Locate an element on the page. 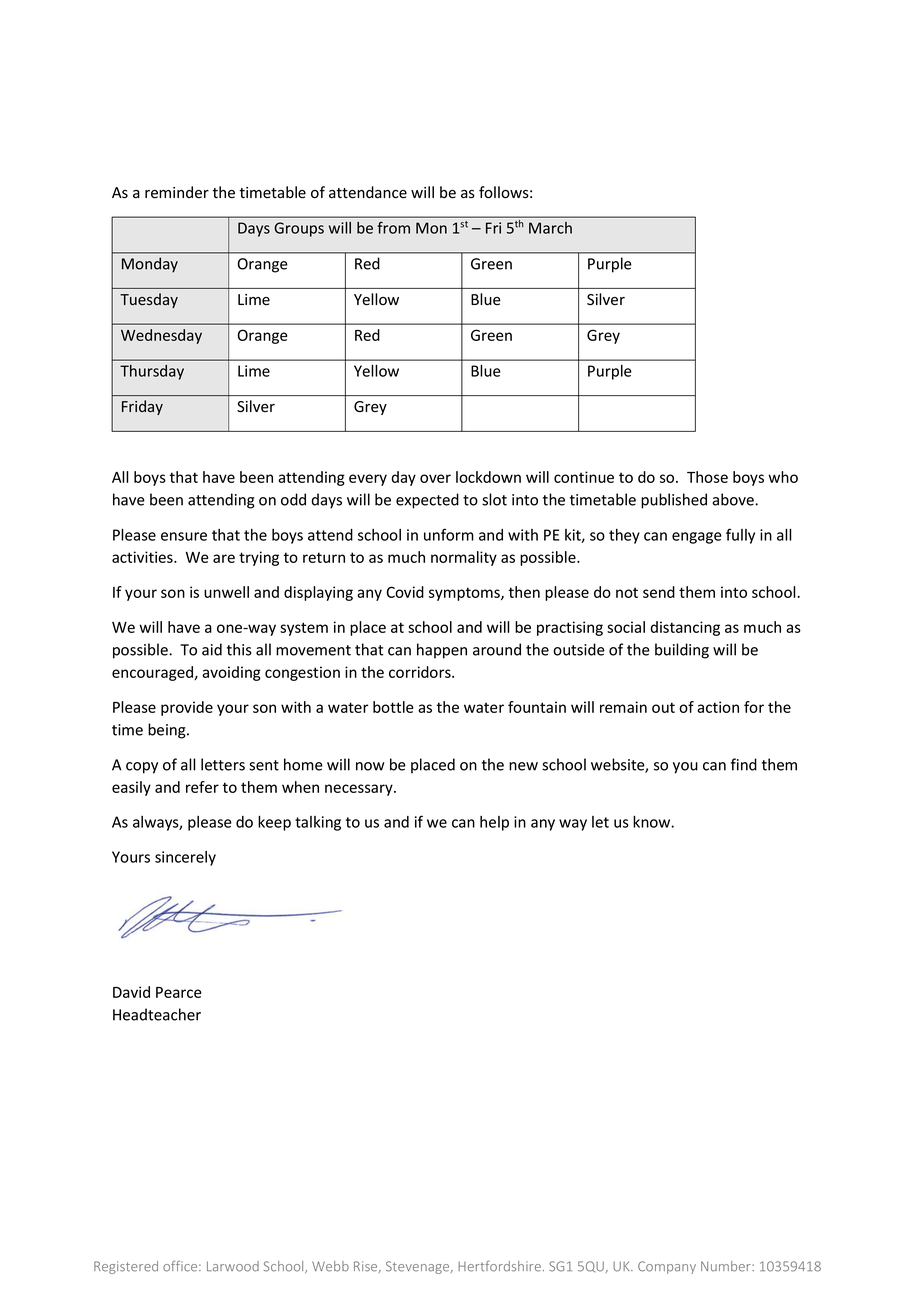  March is located at coordinates (550, 228).
